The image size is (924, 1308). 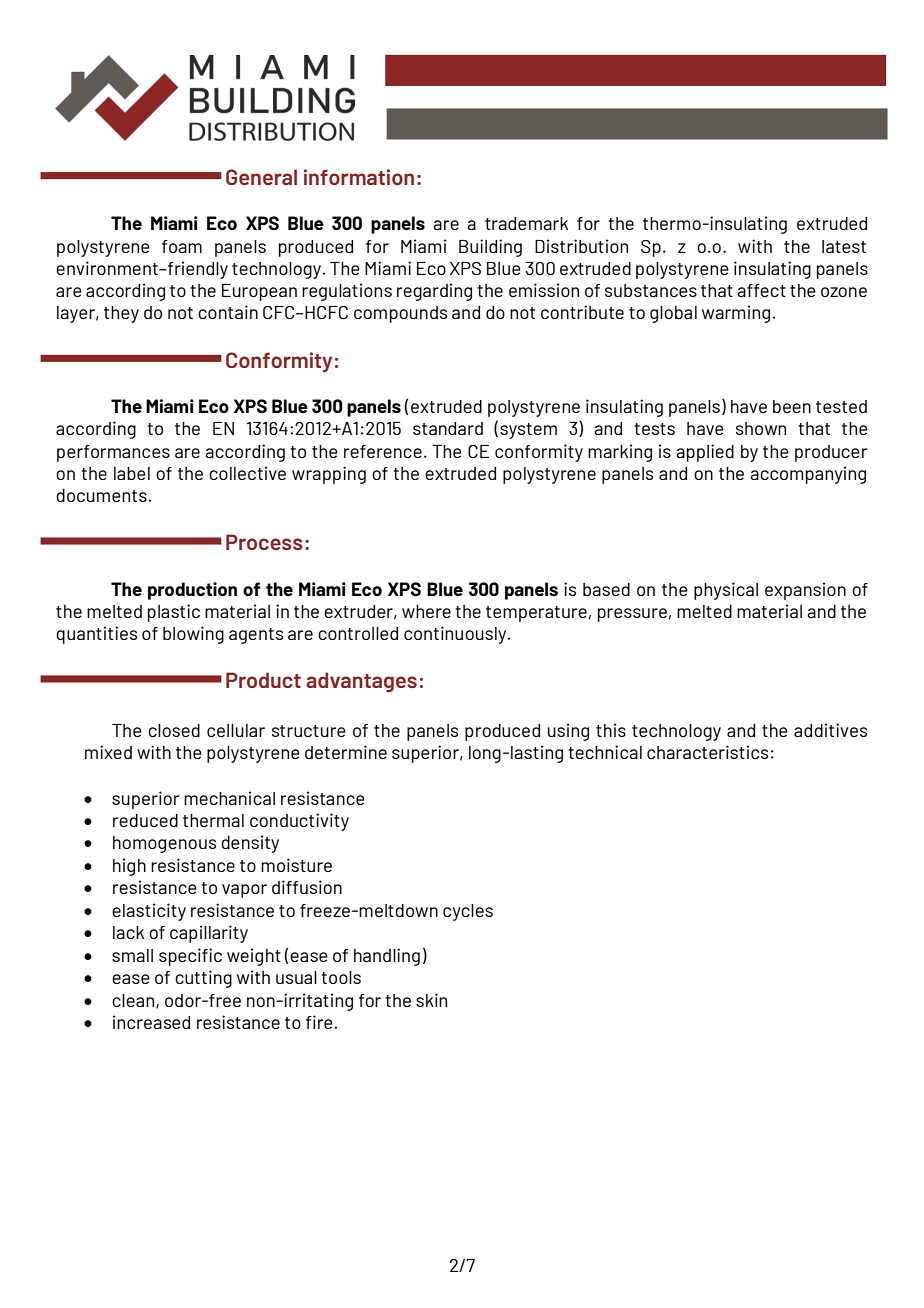 I want to click on determine, so click(x=346, y=752).
